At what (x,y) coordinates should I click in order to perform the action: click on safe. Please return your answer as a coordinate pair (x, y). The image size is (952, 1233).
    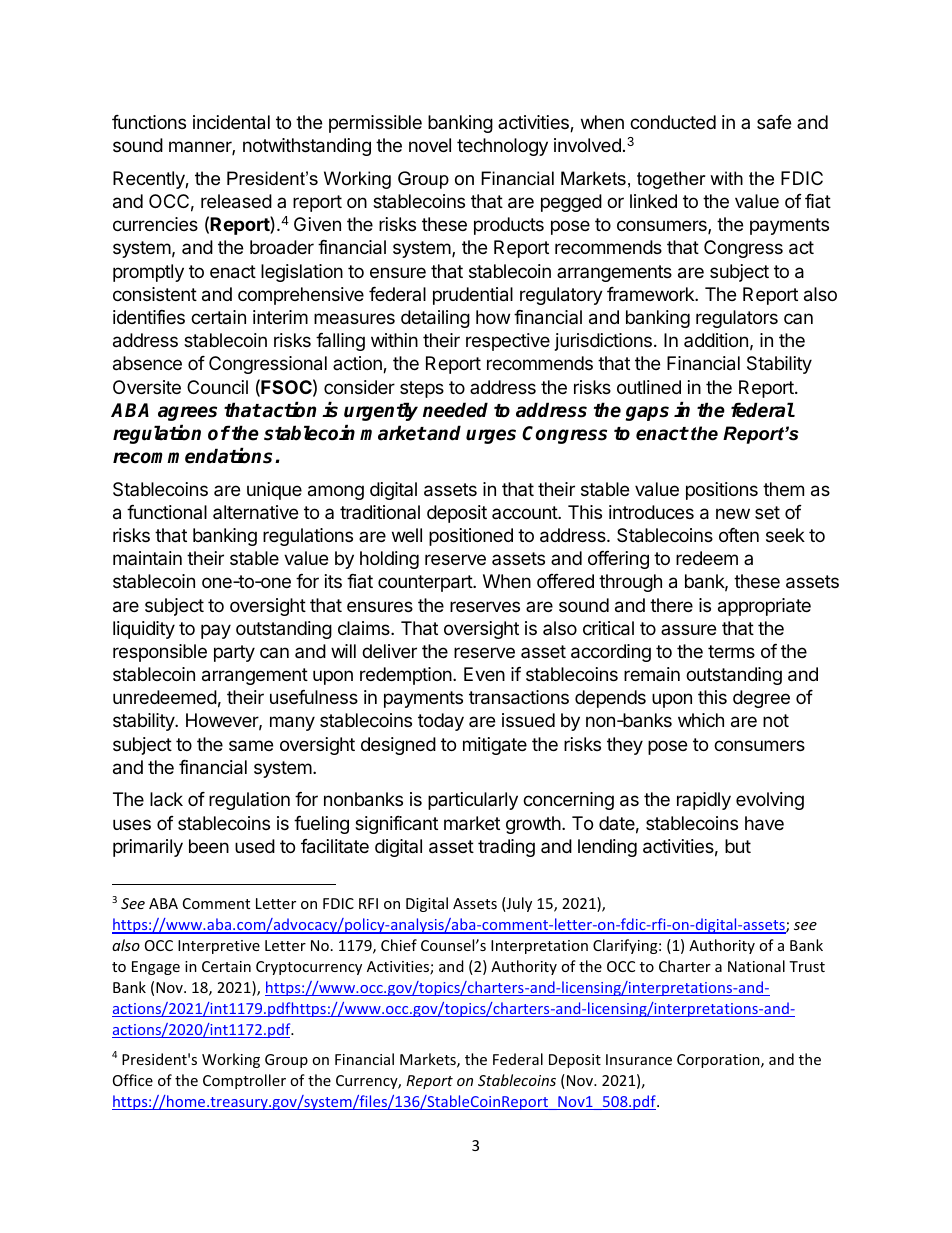
    Looking at the image, I should click on (774, 122).
